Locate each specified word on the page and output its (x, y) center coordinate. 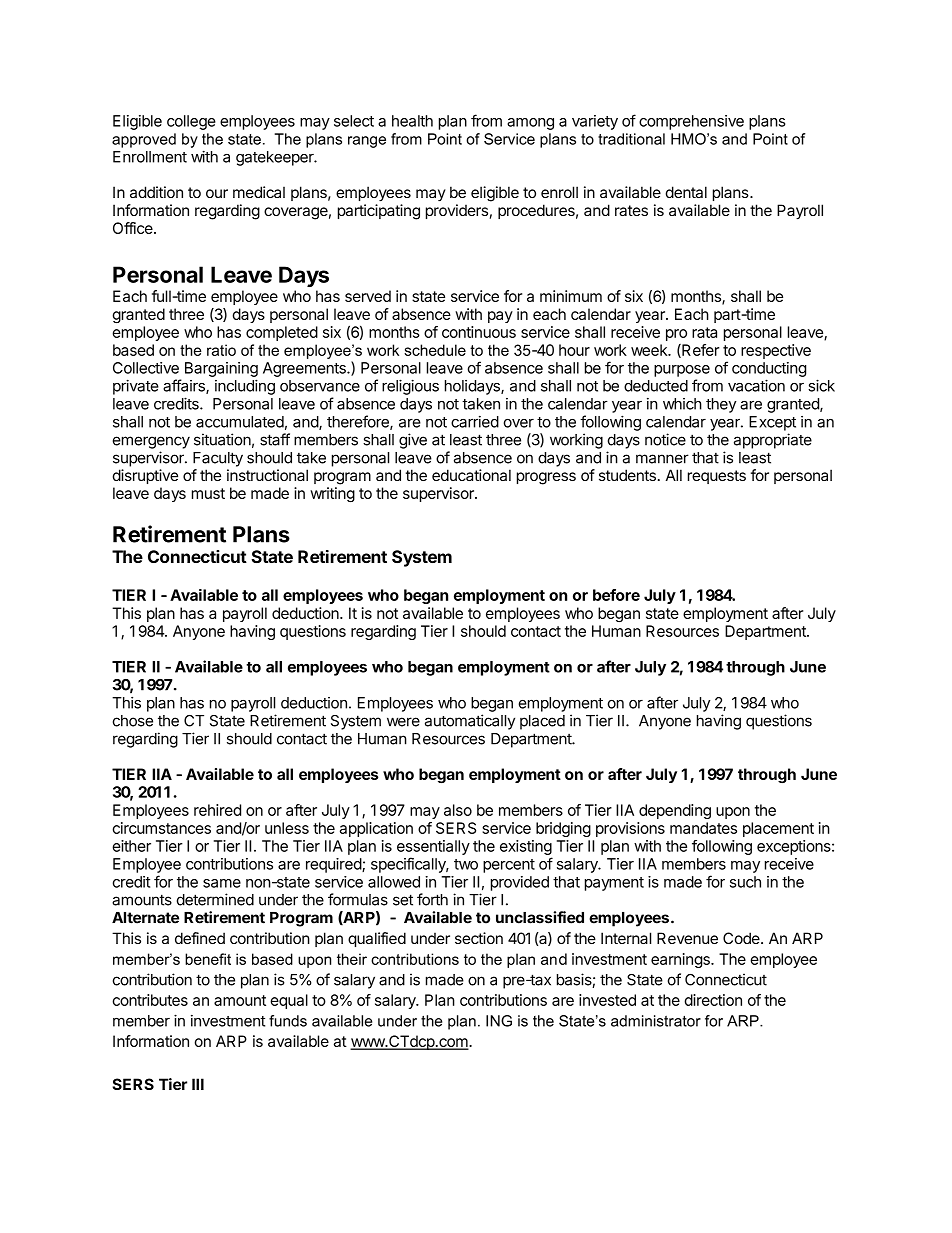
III (198, 1084)
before (616, 595)
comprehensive (691, 122)
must (208, 493)
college (191, 122)
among (530, 124)
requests (717, 477)
